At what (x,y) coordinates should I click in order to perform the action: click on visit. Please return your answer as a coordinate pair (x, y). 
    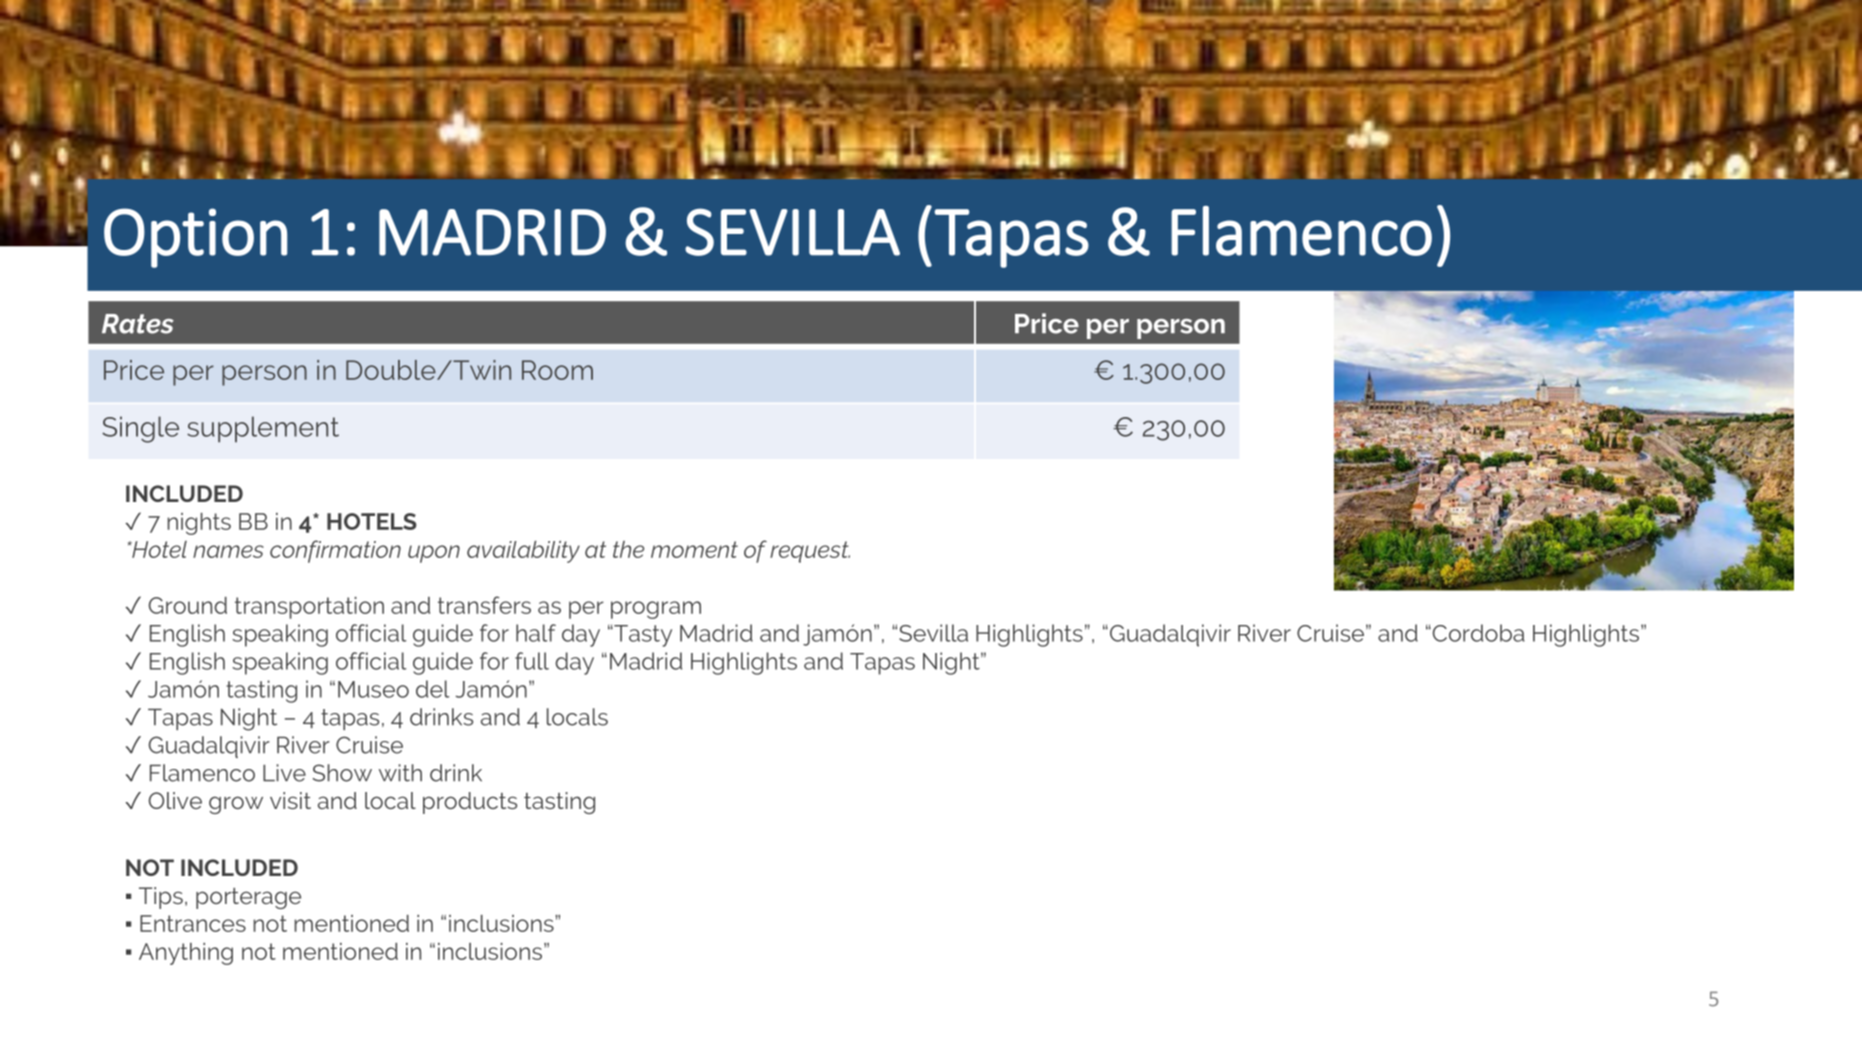
    Looking at the image, I should click on (290, 800).
